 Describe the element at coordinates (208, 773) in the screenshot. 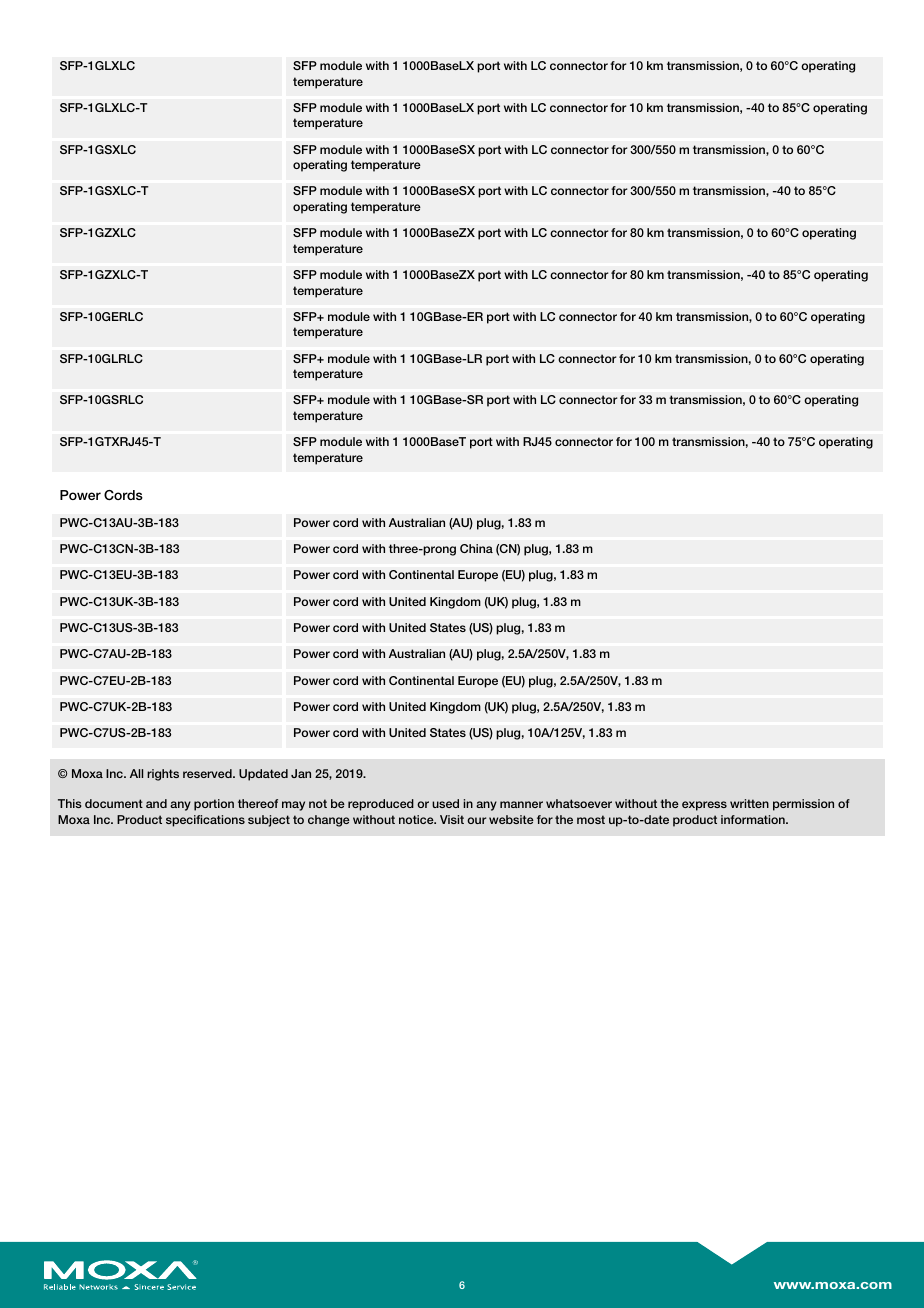

I see `reserved` at that location.
